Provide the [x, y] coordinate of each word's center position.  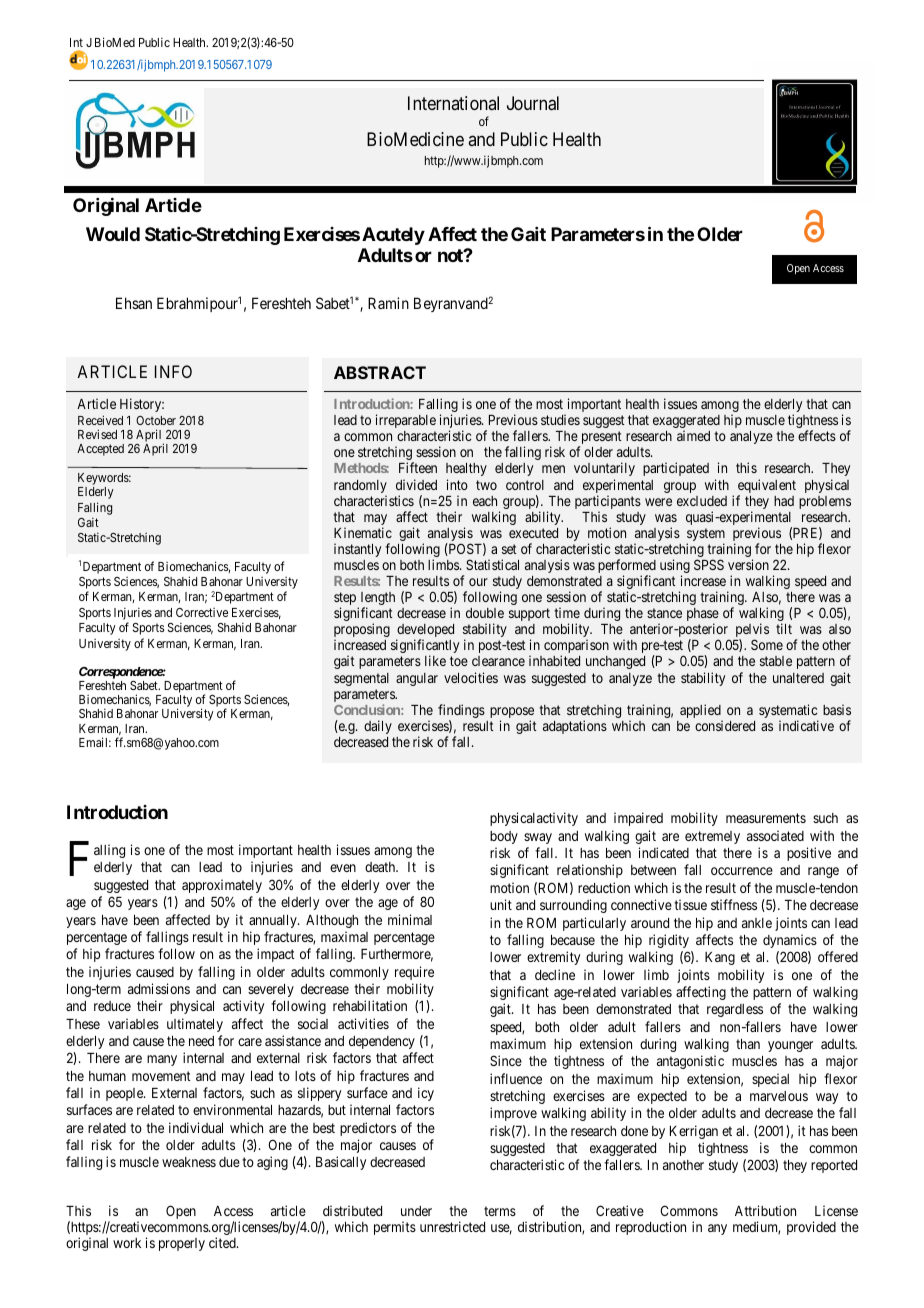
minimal [410, 919]
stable [776, 661]
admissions [159, 988]
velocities [471, 677]
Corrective [202, 612]
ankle [757, 923]
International [453, 103]
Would [113, 234]
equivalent [767, 487]
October [156, 420]
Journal [533, 103]
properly [182, 1244]
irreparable [406, 421]
